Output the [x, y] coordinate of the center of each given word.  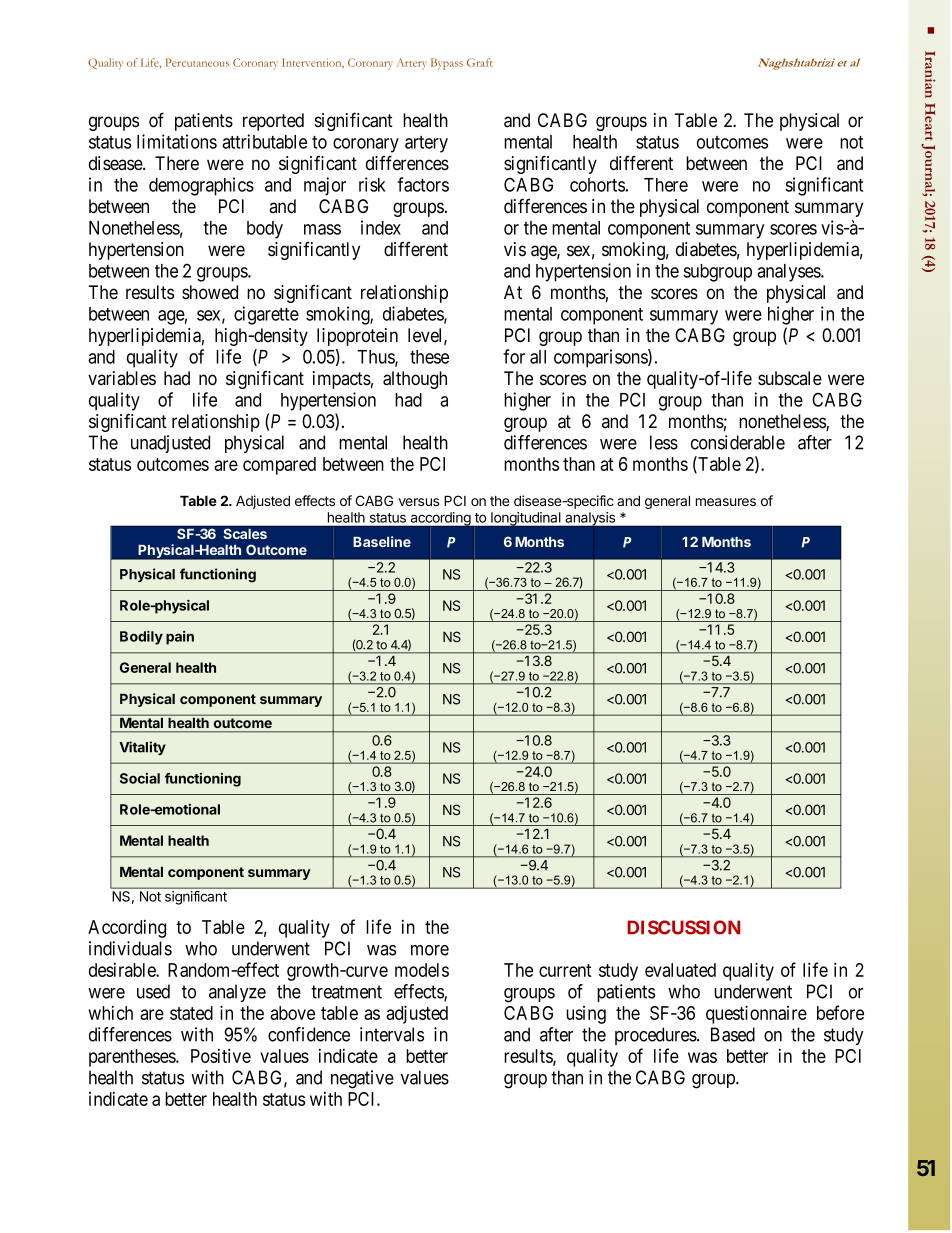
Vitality [142, 748]
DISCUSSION [683, 927]
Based [733, 1034]
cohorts [597, 185]
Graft [480, 62]
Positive [221, 1055]
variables [122, 378]
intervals [392, 1034]
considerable [738, 442]
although [415, 380]
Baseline [382, 541]
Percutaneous [197, 62]
